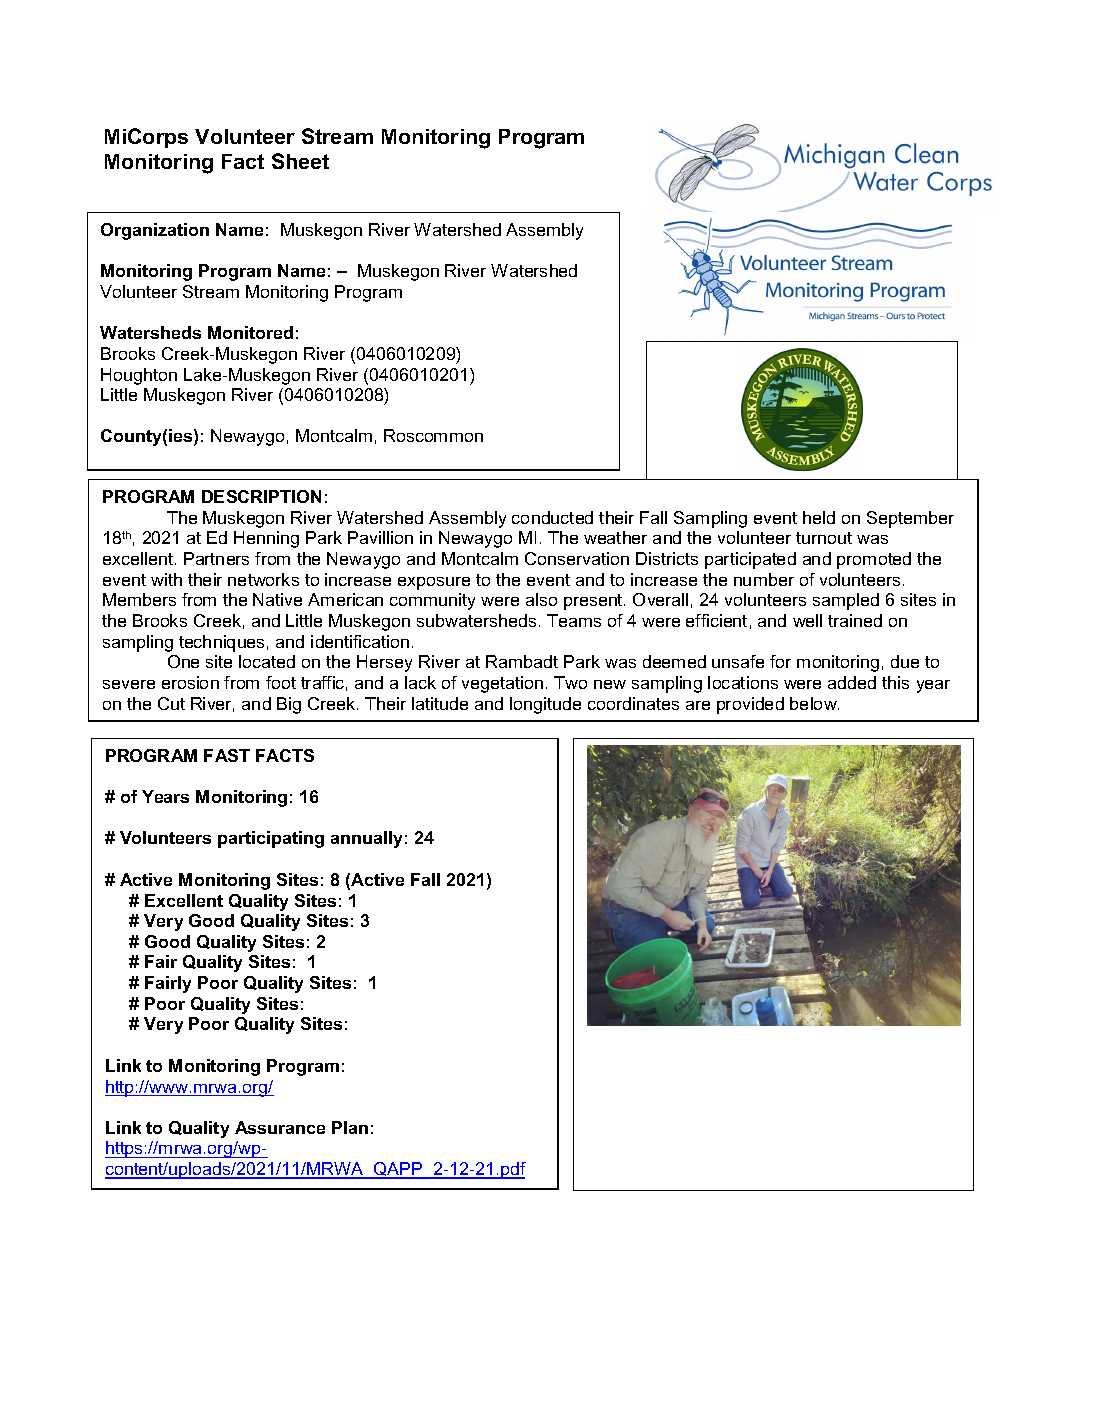 Image resolution: width=1099 pixels, height=1423 pixels. Describe the element at coordinates (814, 703) in the page. I see `below` at that location.
